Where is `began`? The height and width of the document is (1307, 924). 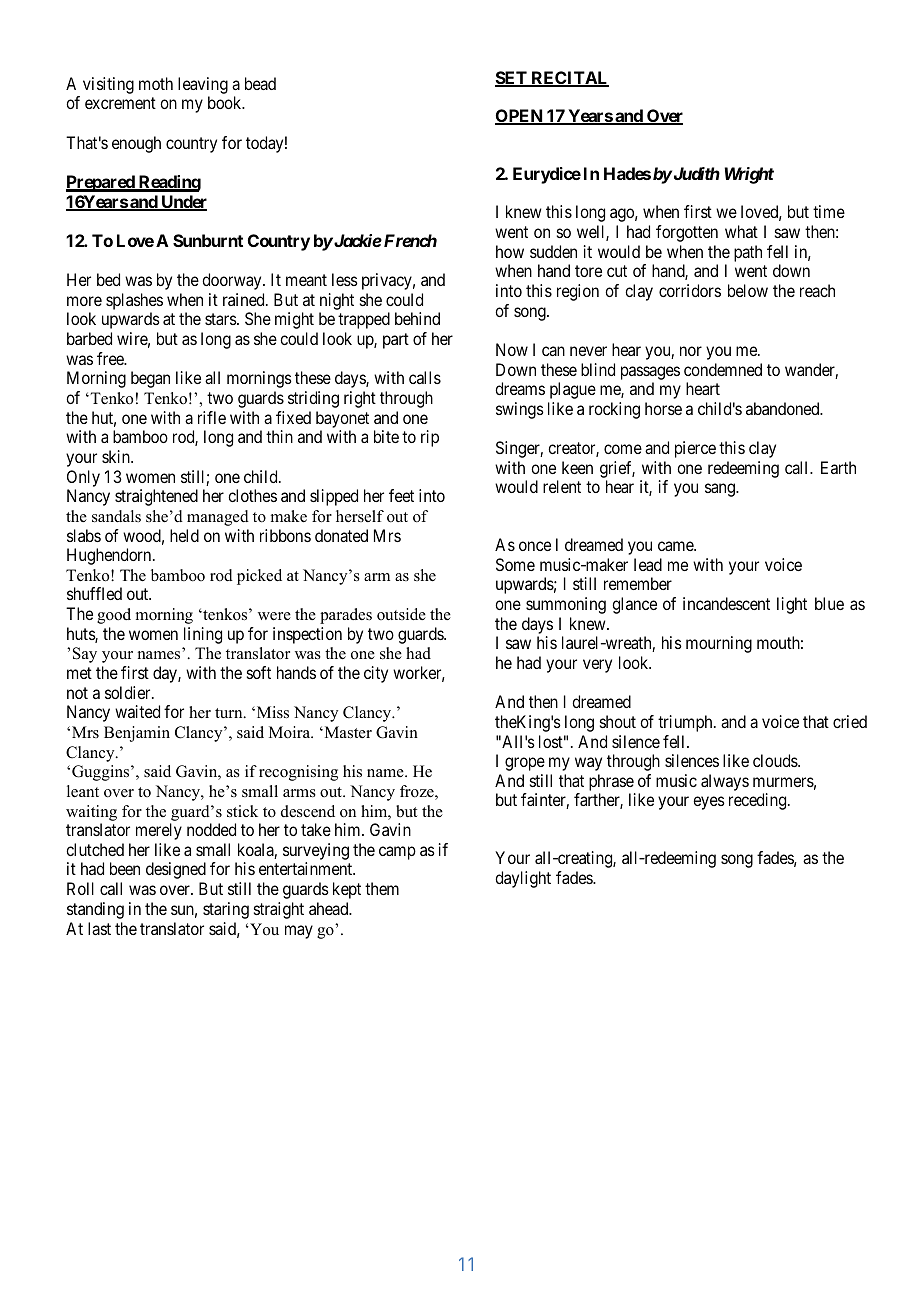
began is located at coordinates (150, 379).
